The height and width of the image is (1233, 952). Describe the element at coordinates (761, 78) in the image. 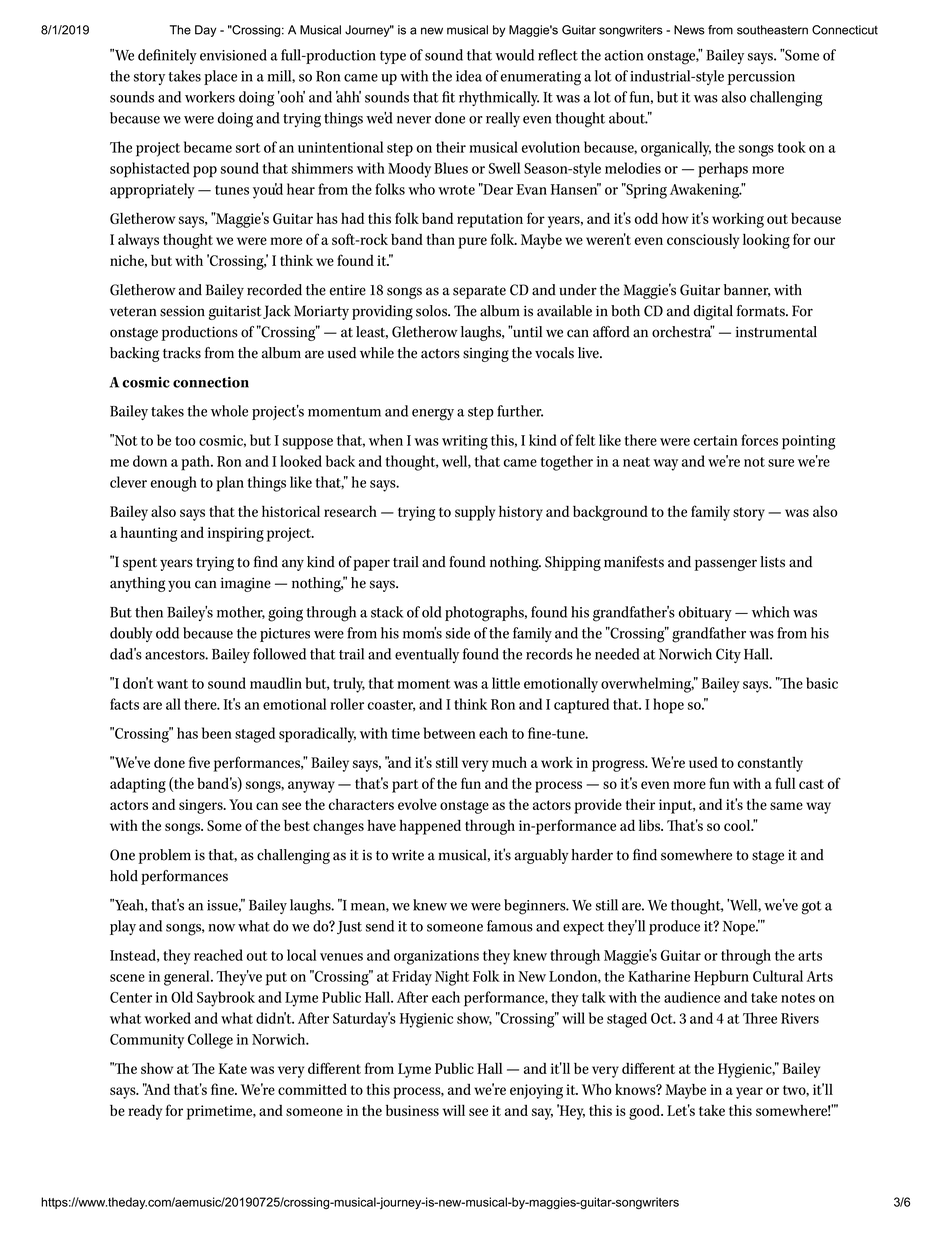

I see `percussion` at that location.
